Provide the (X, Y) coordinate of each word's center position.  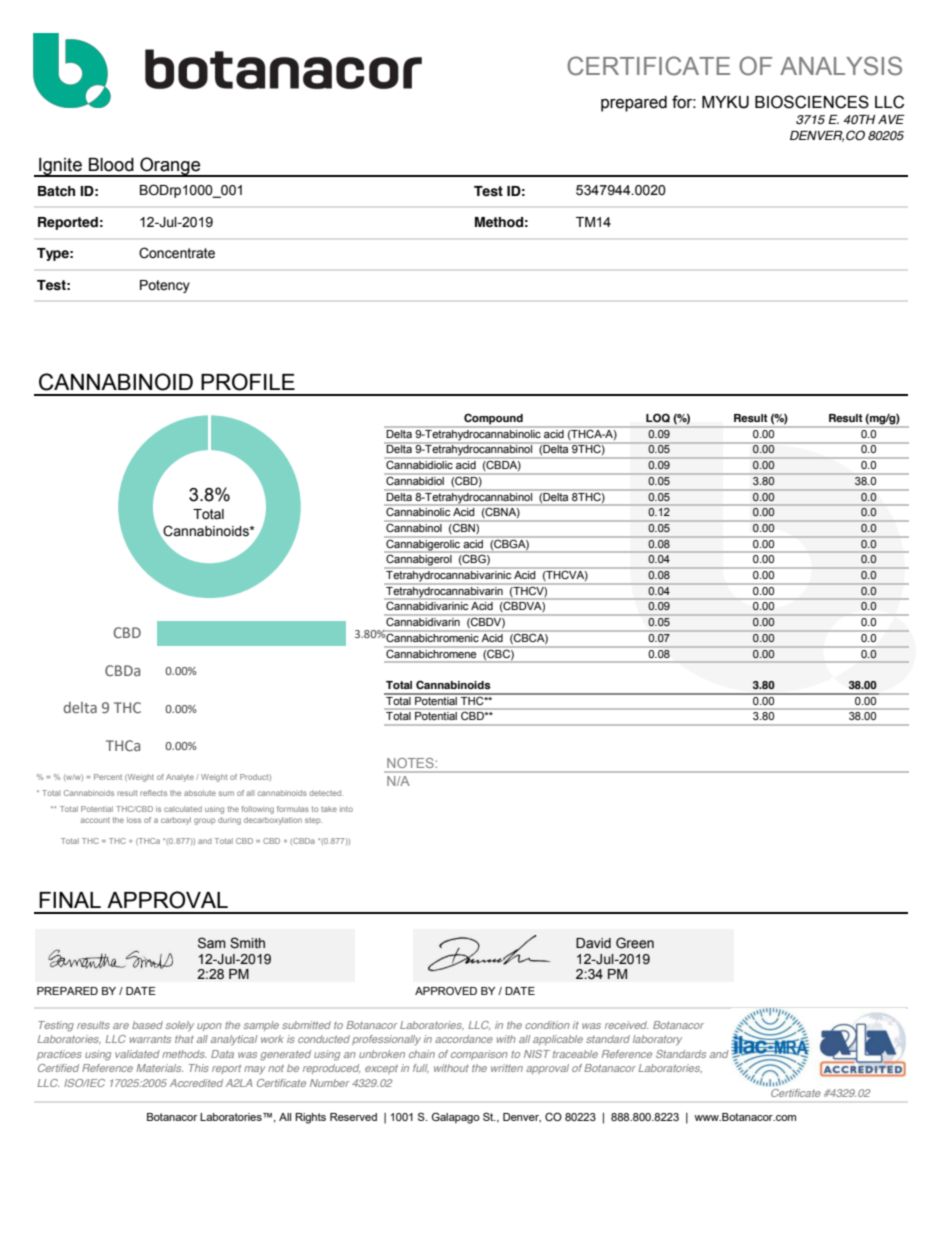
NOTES (410, 763)
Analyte (180, 778)
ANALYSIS (841, 66)
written (507, 1068)
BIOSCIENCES (812, 102)
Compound (493, 420)
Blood (111, 165)
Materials (159, 1068)
